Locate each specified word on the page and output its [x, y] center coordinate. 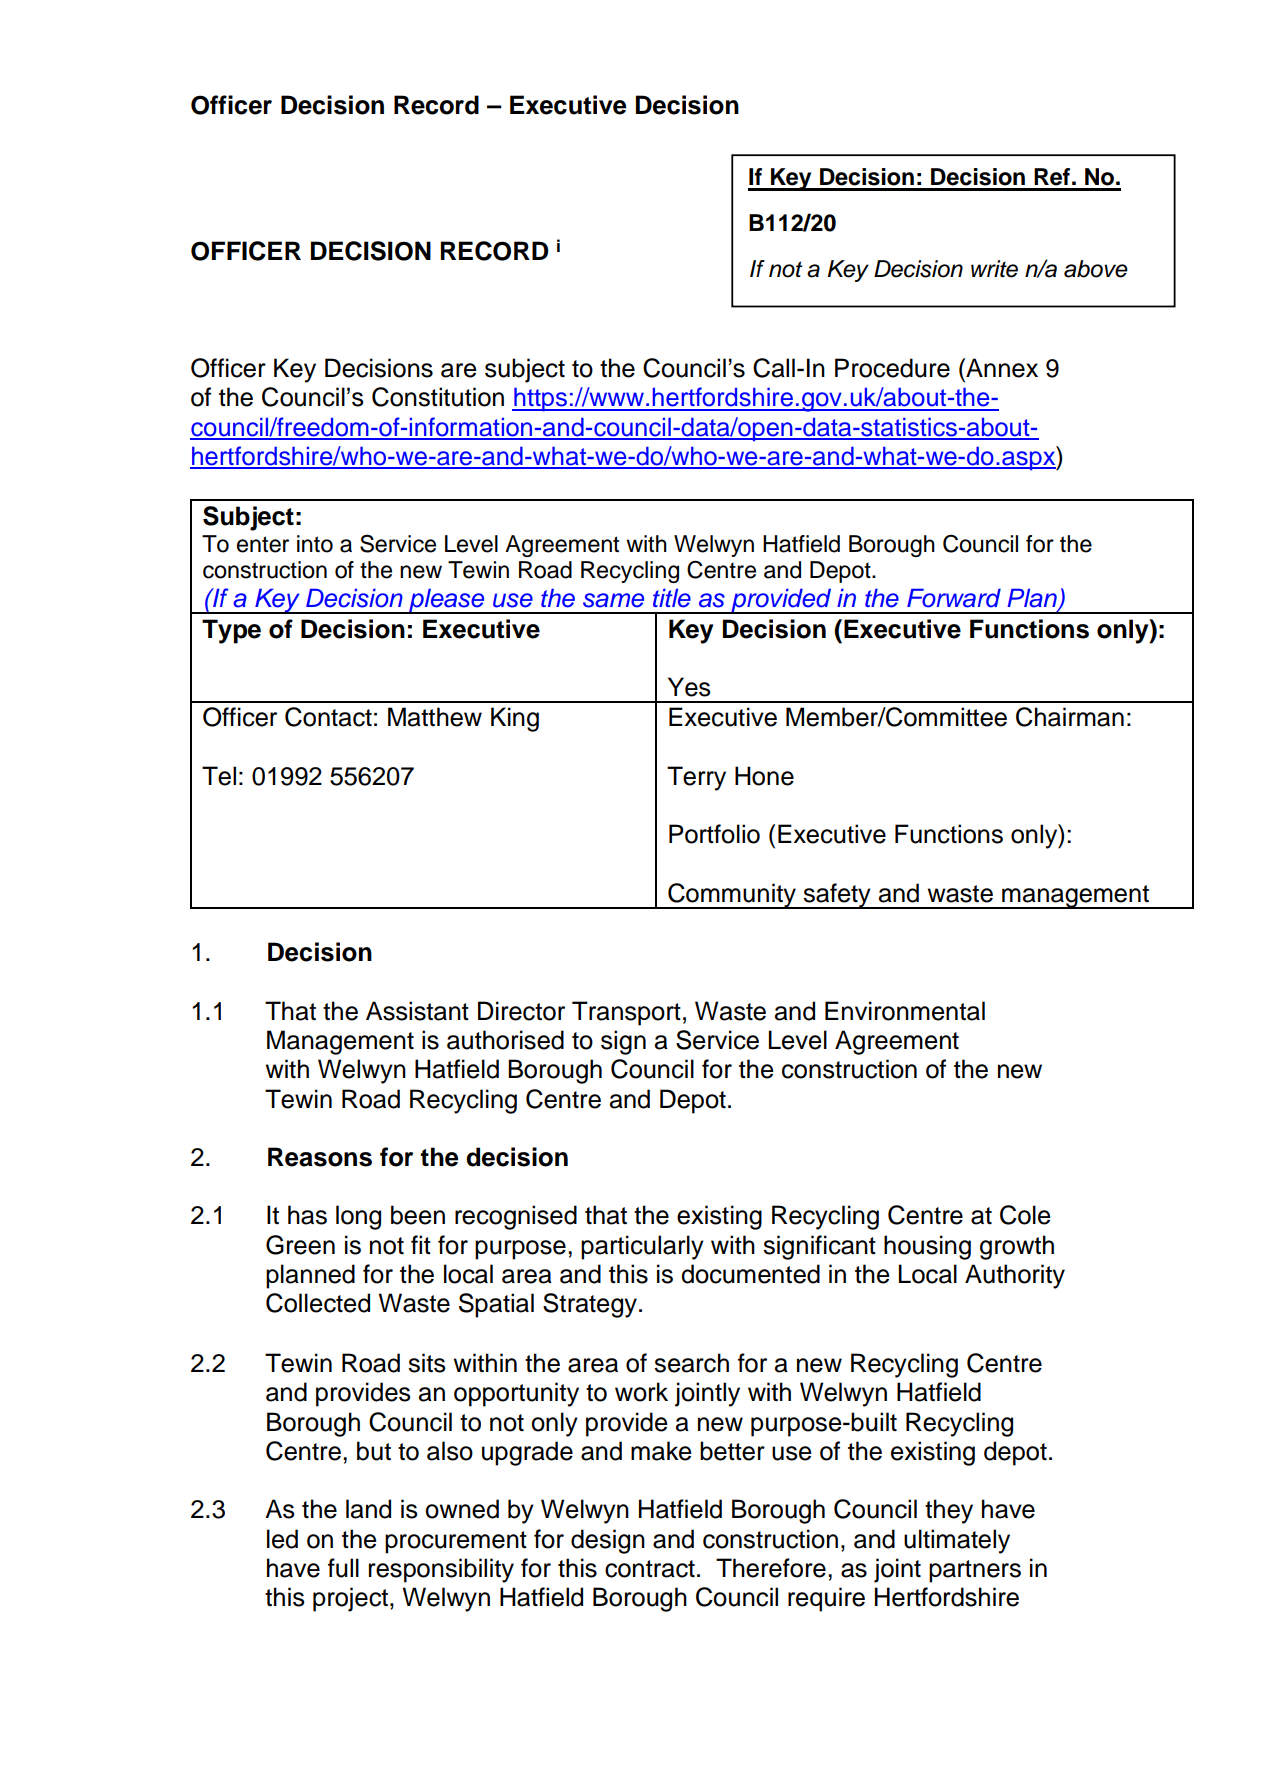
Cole [1025, 1215]
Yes [689, 687]
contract [650, 1569]
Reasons [320, 1157]
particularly [642, 1247]
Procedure [892, 368]
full [343, 1568]
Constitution [438, 397]
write [994, 269]
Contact [328, 717]
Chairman [1070, 717]
